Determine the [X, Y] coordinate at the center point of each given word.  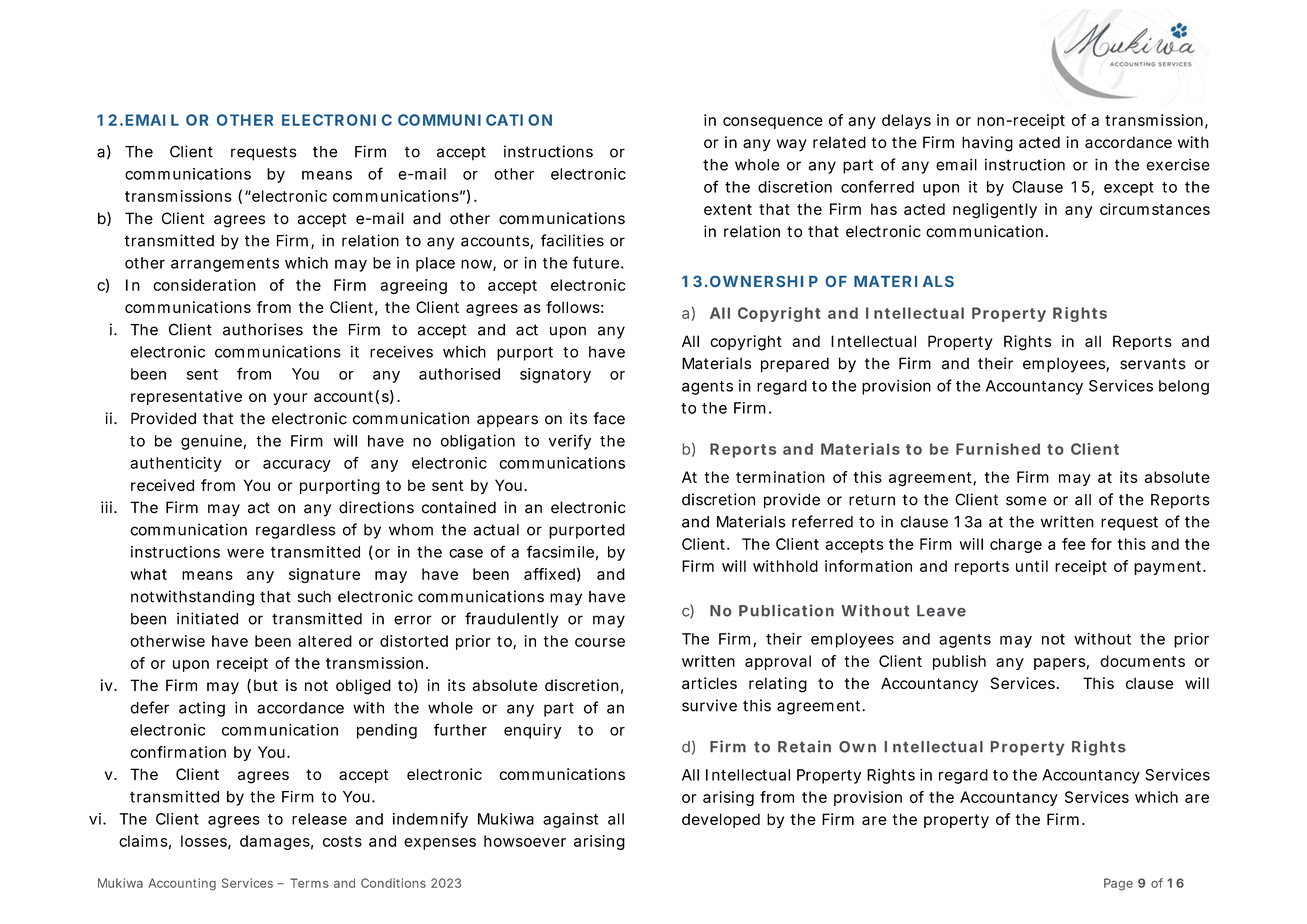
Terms [309, 883]
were [245, 553]
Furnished [998, 449]
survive [709, 705]
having [987, 144]
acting [202, 709]
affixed [549, 574]
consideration [204, 285]
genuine [211, 442]
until [1032, 566]
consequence [773, 123]
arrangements [225, 265]
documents [1142, 661]
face [609, 418]
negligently [995, 211]
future [596, 262]
